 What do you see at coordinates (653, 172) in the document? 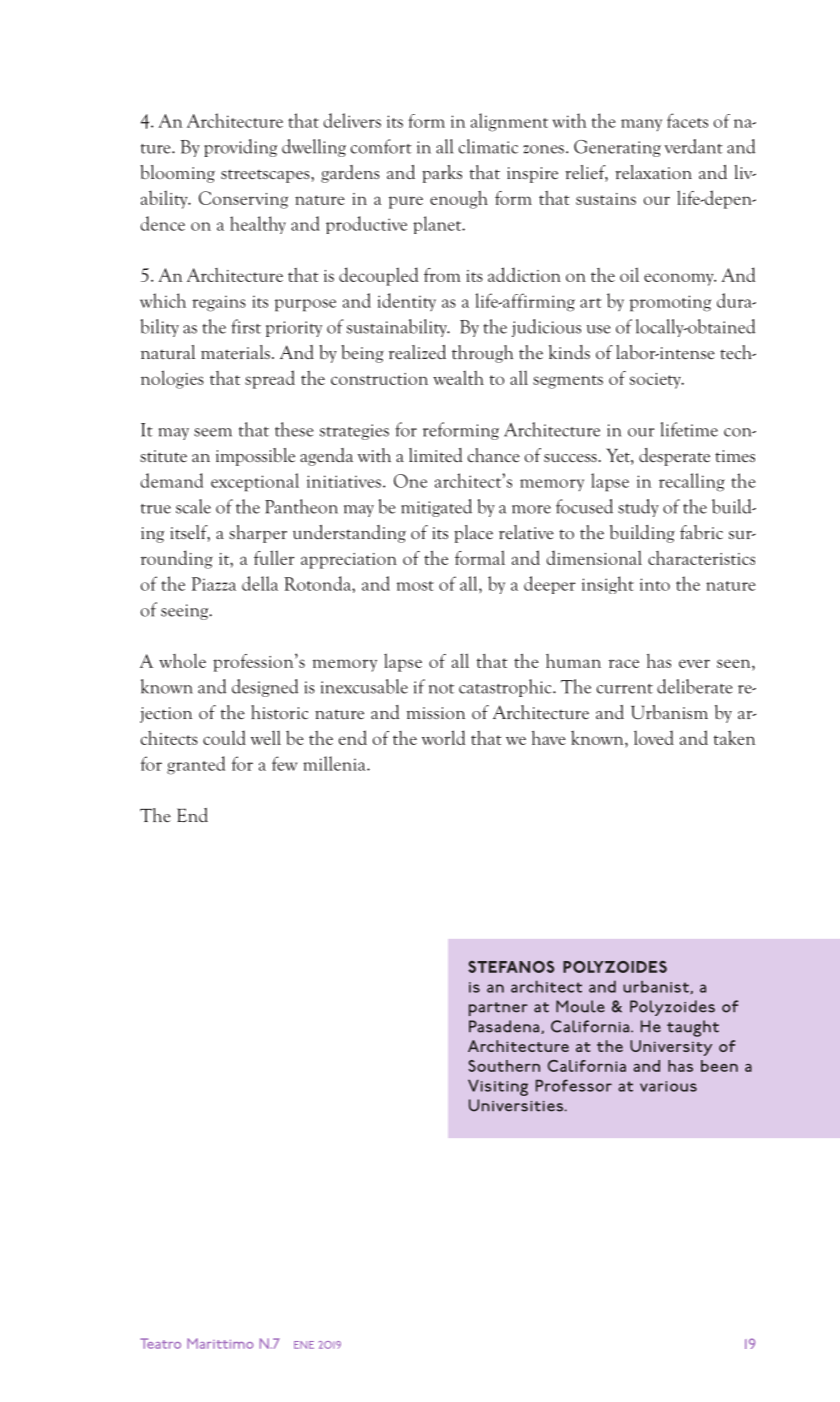
I see `relaxation` at bounding box center [653, 172].
